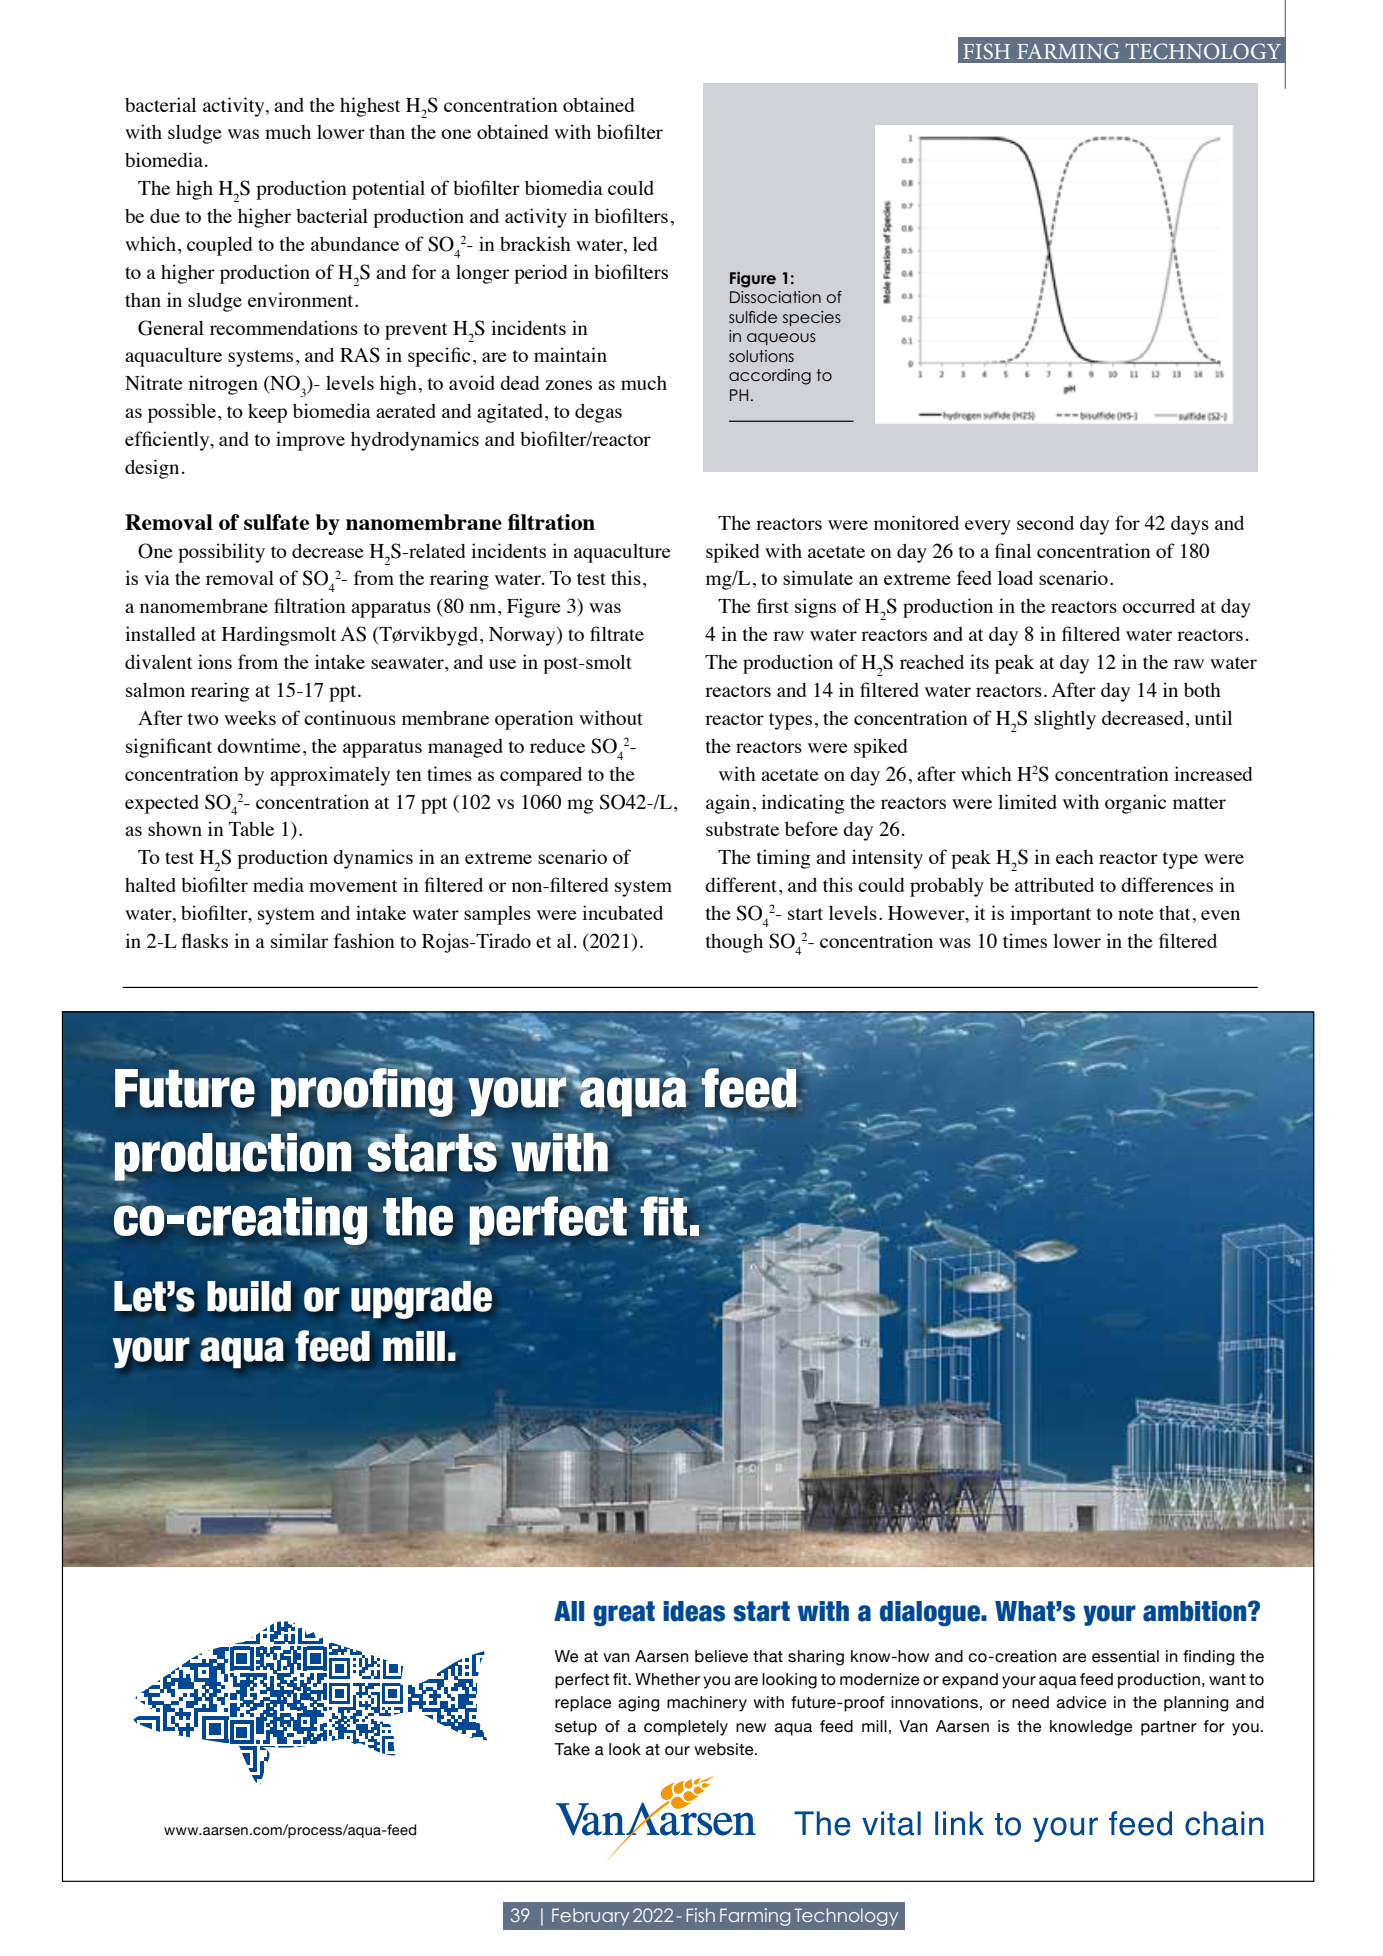  Describe the element at coordinates (249, 1296) in the screenshot. I see `build` at that location.
